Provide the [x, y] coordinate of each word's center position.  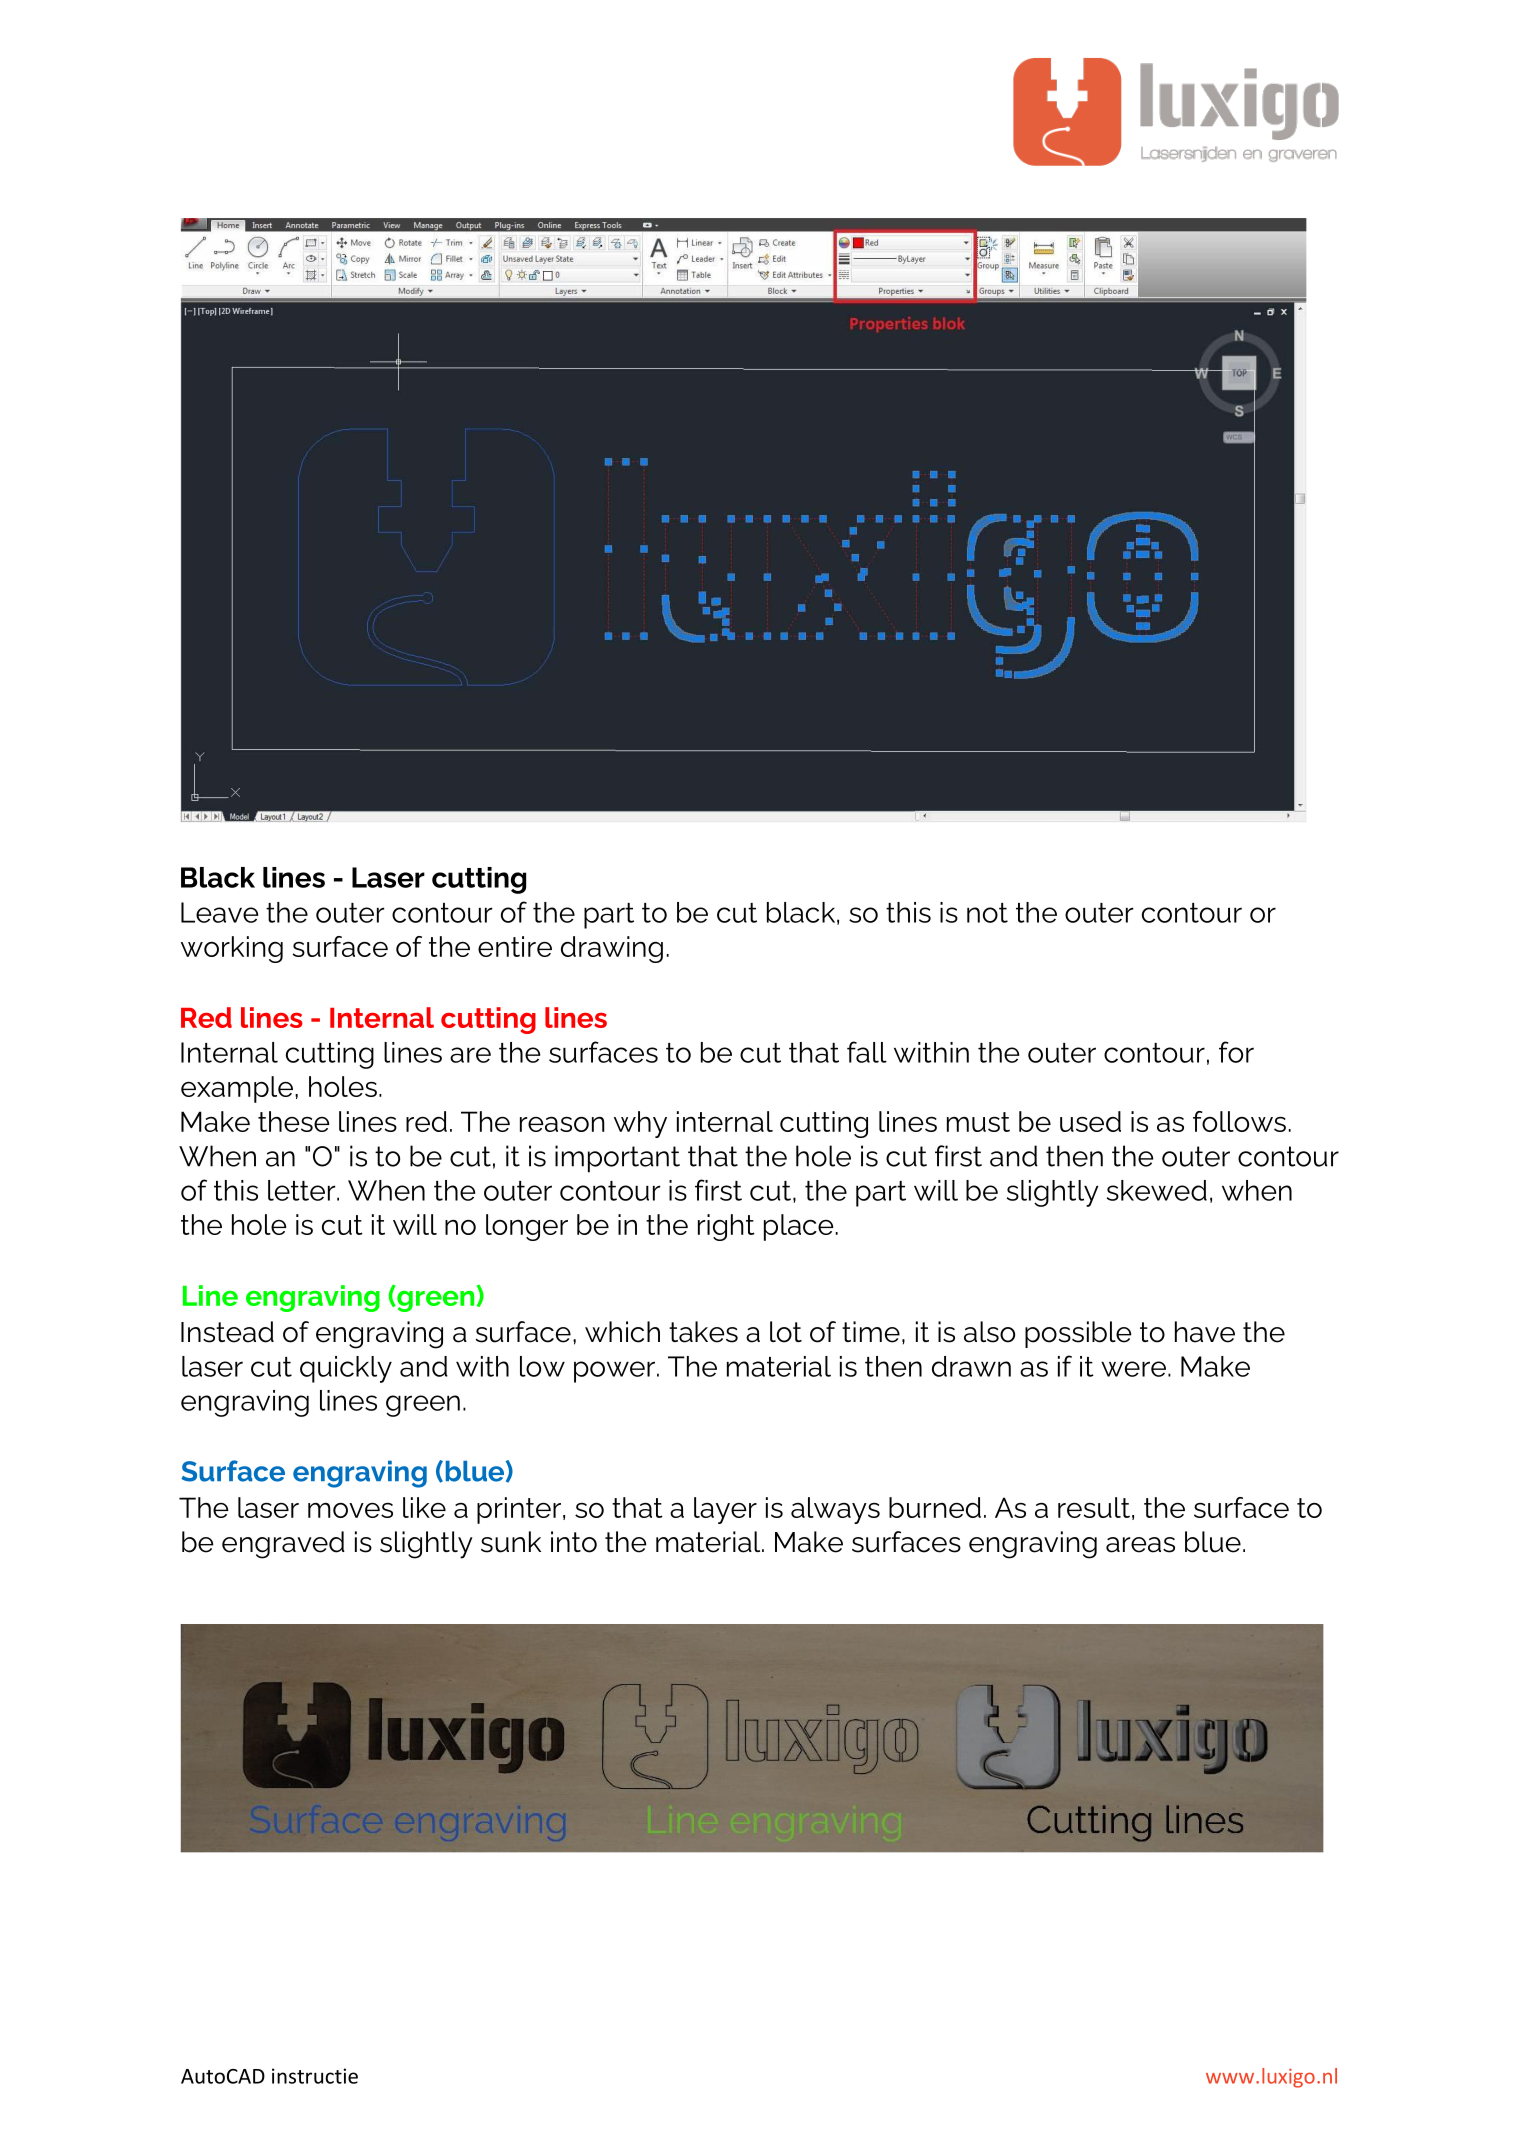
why [640, 1124]
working [232, 949]
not [987, 913]
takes [703, 1332]
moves [350, 1510]
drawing [612, 949]
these [294, 1121]
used [1090, 1121]
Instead [227, 1332]
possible [1078, 1334]
